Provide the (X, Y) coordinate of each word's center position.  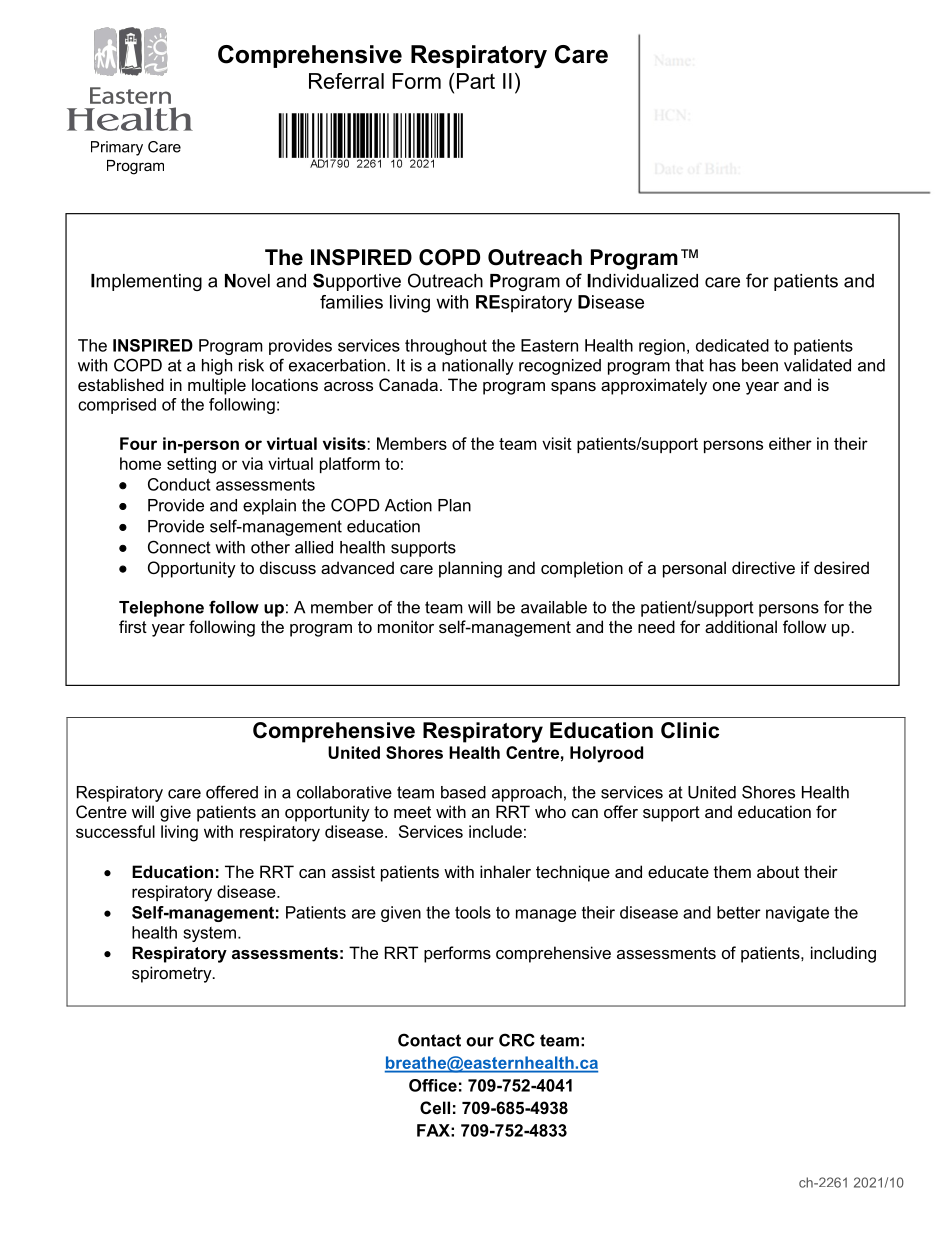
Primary (117, 148)
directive (763, 567)
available (554, 607)
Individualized (642, 281)
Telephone (161, 609)
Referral (346, 81)
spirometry (173, 974)
